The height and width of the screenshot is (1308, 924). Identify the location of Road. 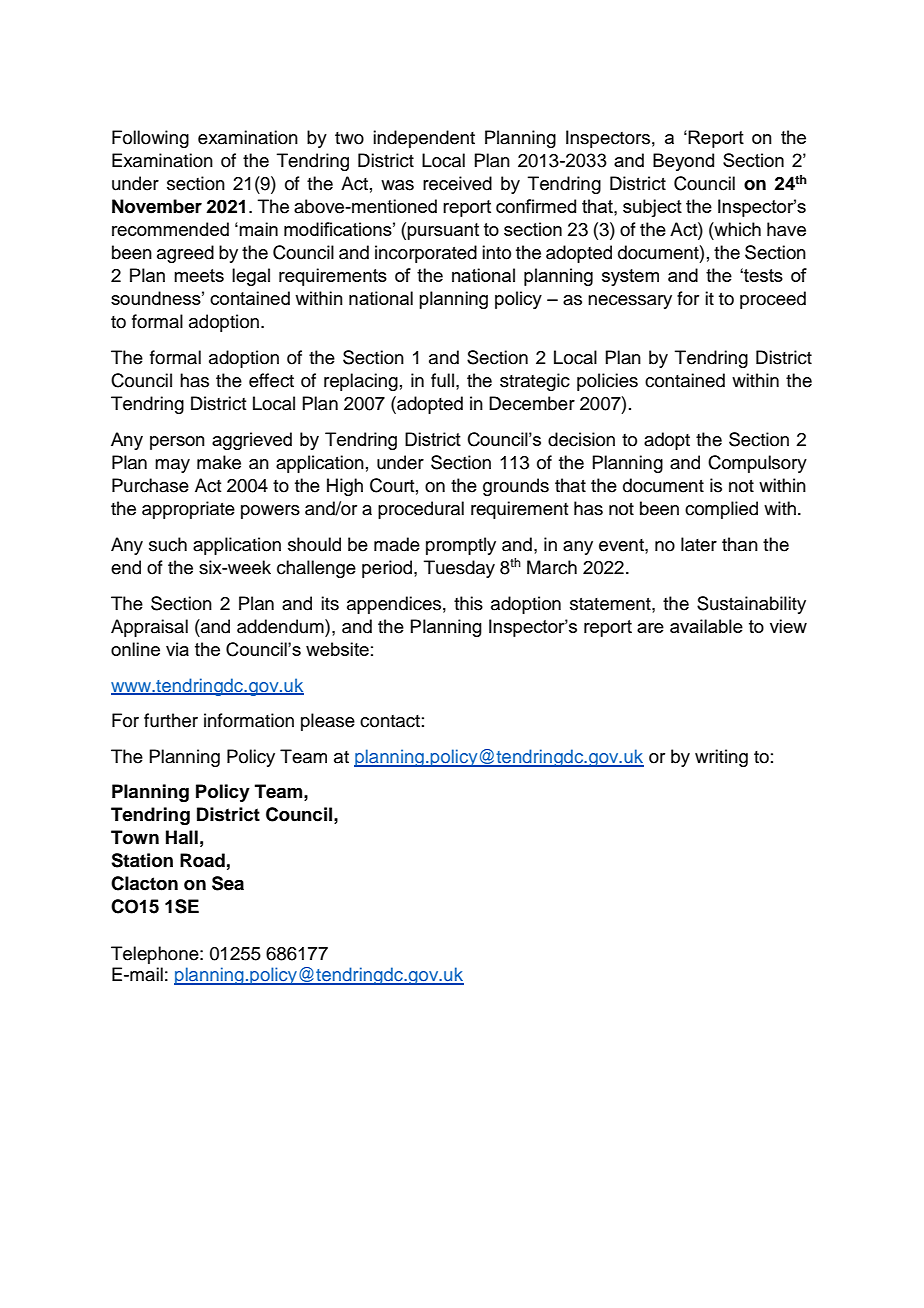
(202, 860).
